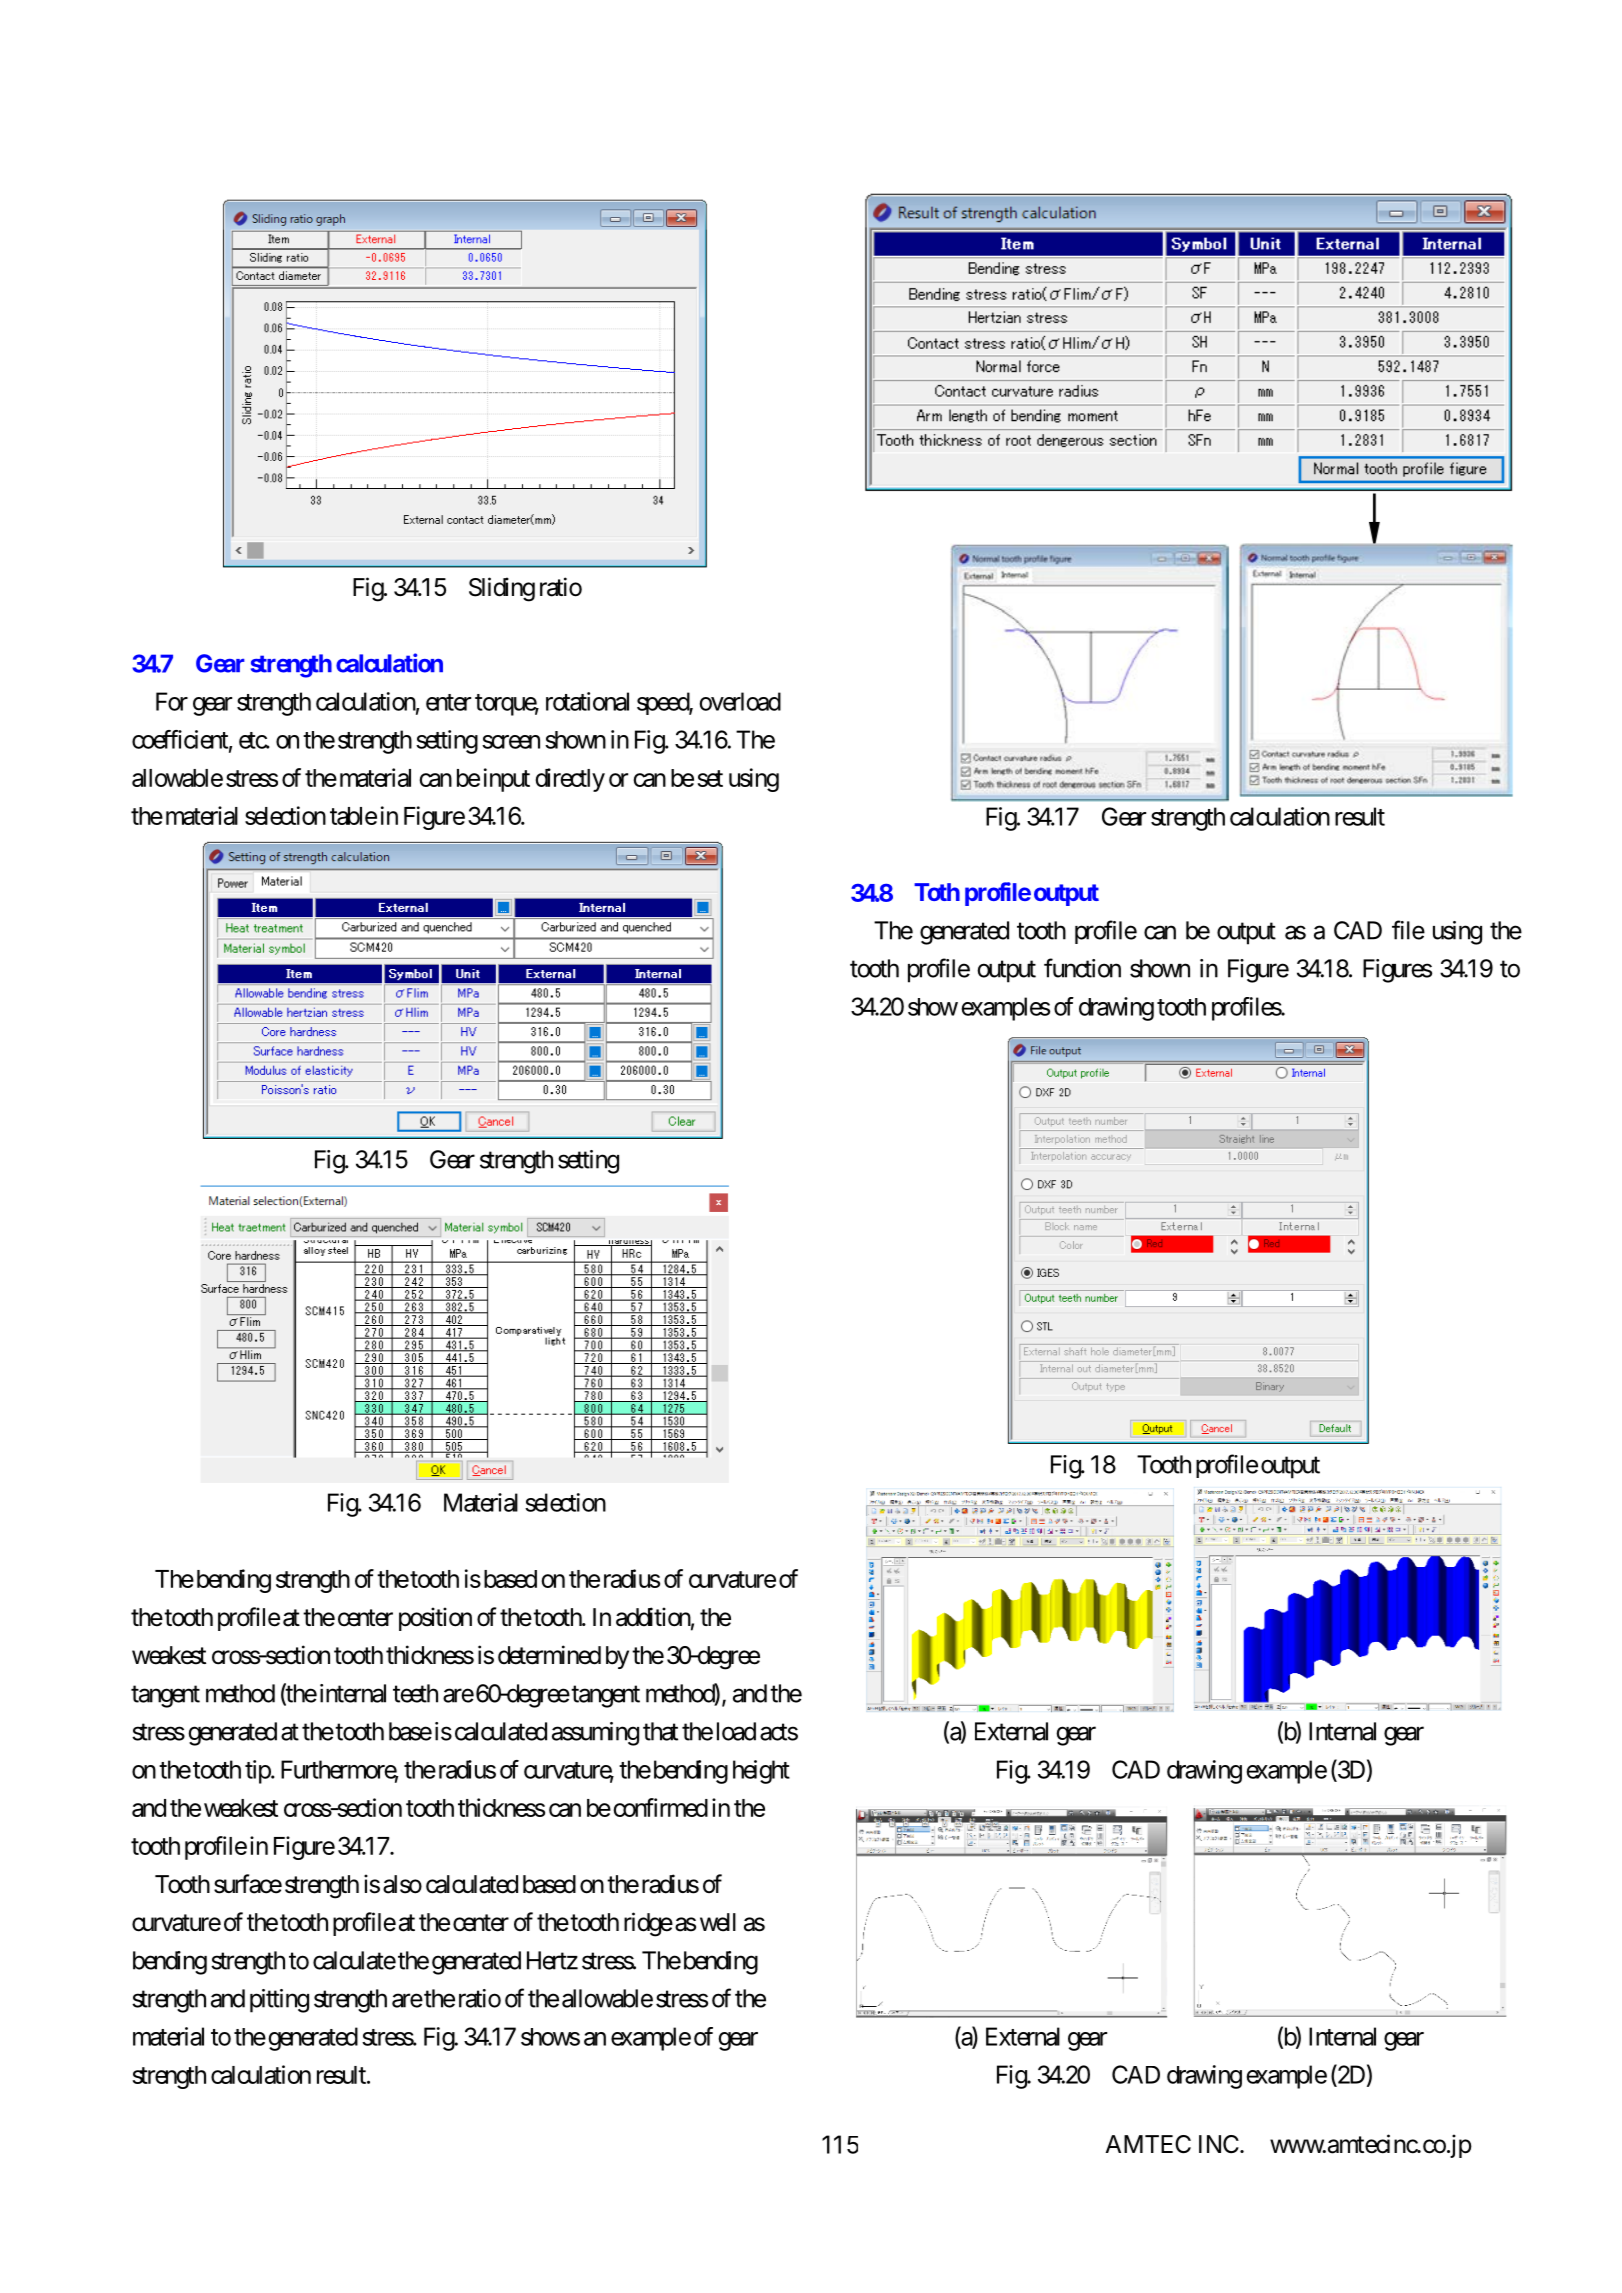 The image size is (1622, 2293). Describe the element at coordinates (587, 701) in the page. I see `rotational` at that location.
